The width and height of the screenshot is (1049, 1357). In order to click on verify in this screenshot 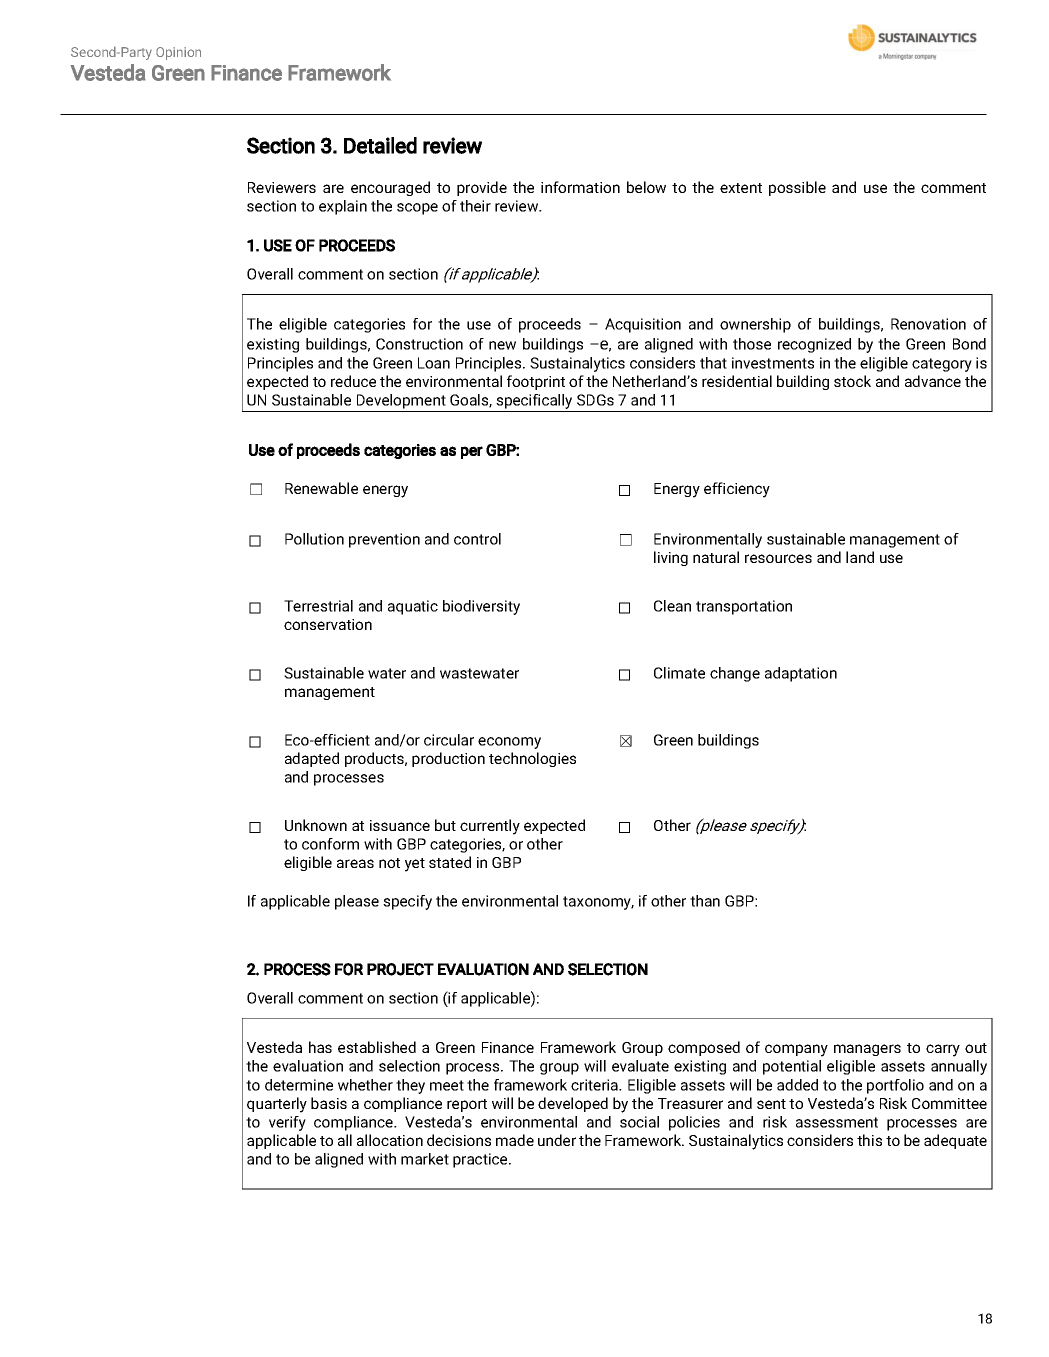, I will do `click(287, 1123)`.
